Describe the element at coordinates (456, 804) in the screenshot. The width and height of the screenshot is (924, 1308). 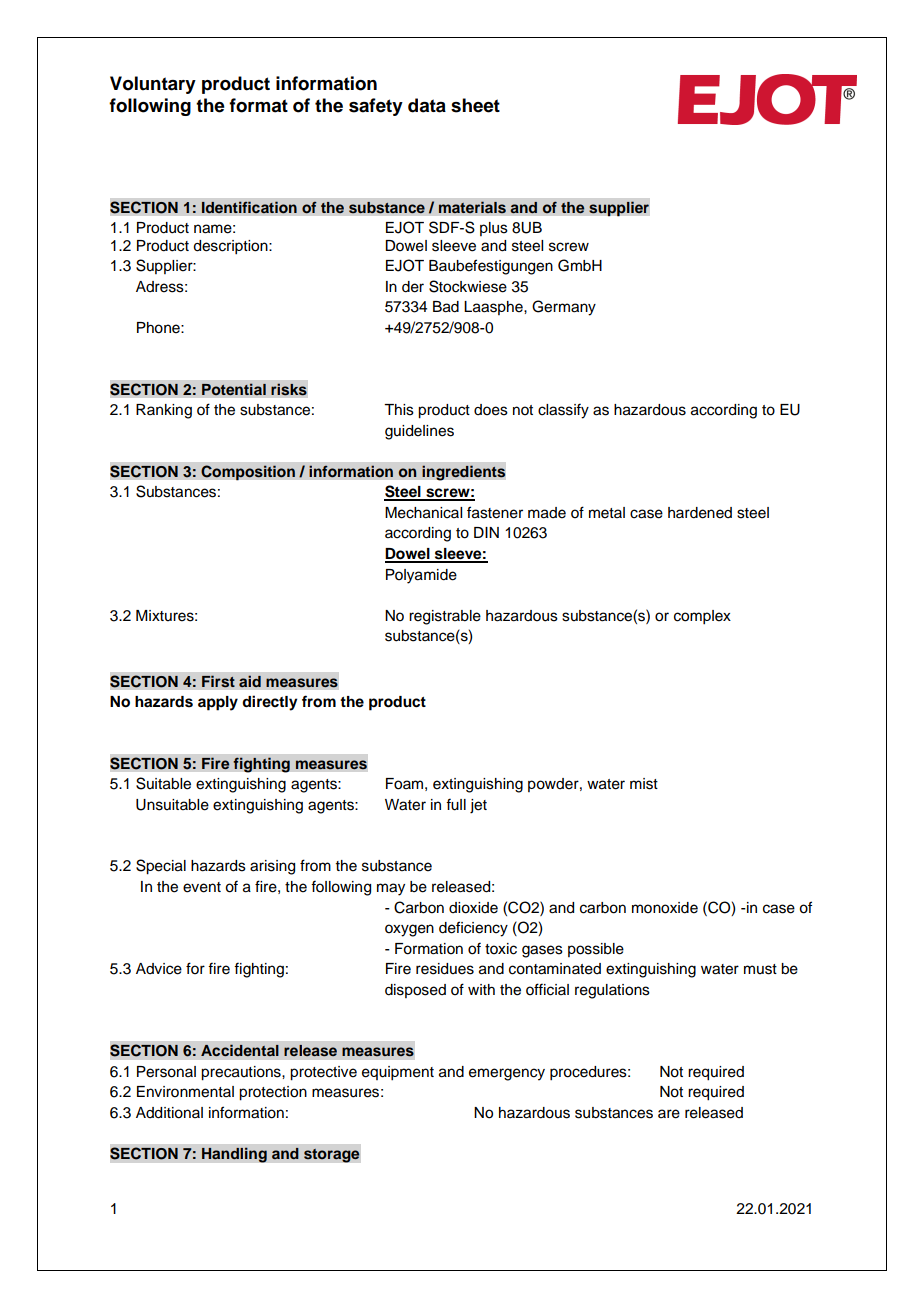
I see `full` at that location.
